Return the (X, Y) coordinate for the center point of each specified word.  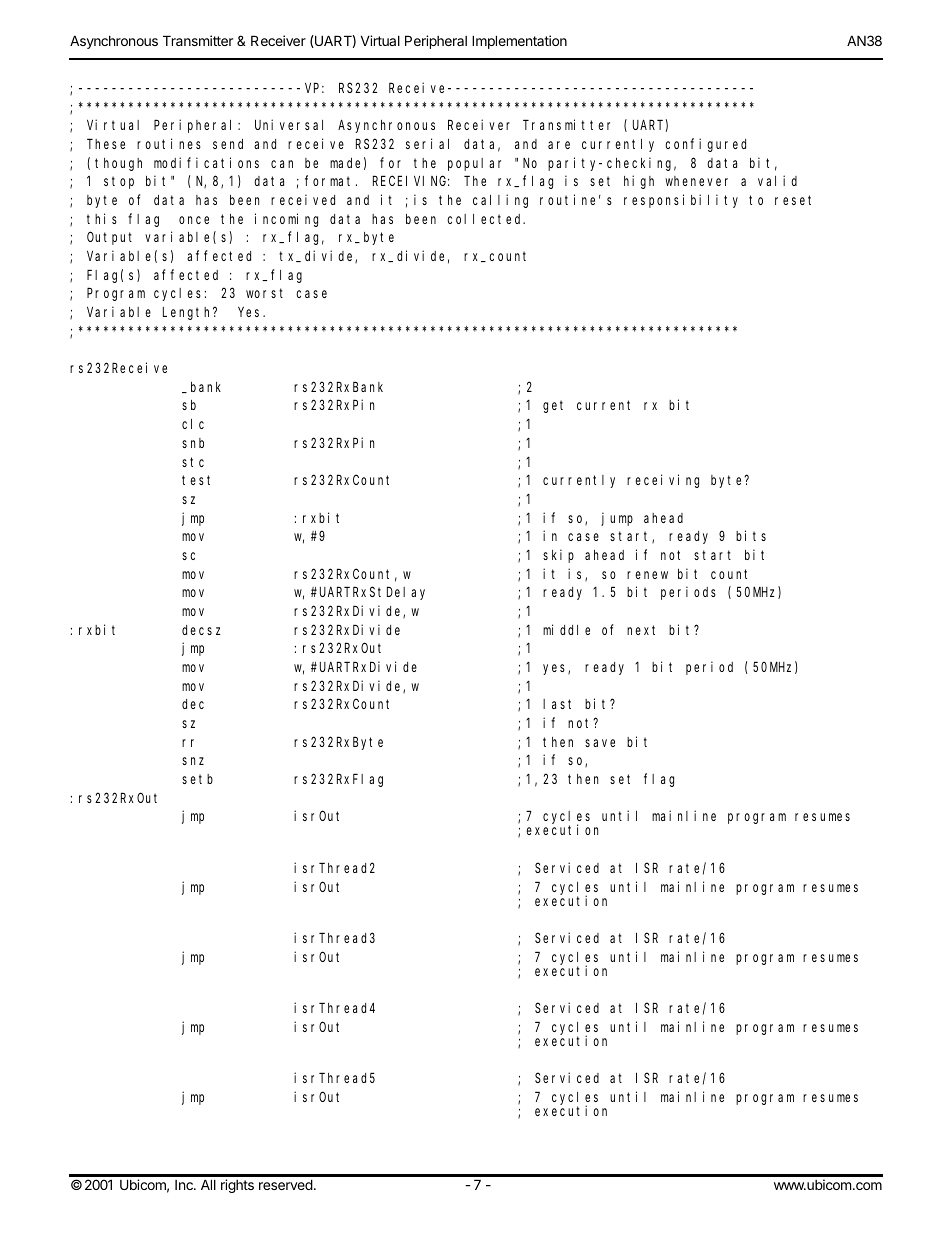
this (102, 218)
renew (647, 575)
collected (486, 219)
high (639, 182)
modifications (206, 162)
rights (237, 1186)
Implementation (519, 42)
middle (566, 629)
